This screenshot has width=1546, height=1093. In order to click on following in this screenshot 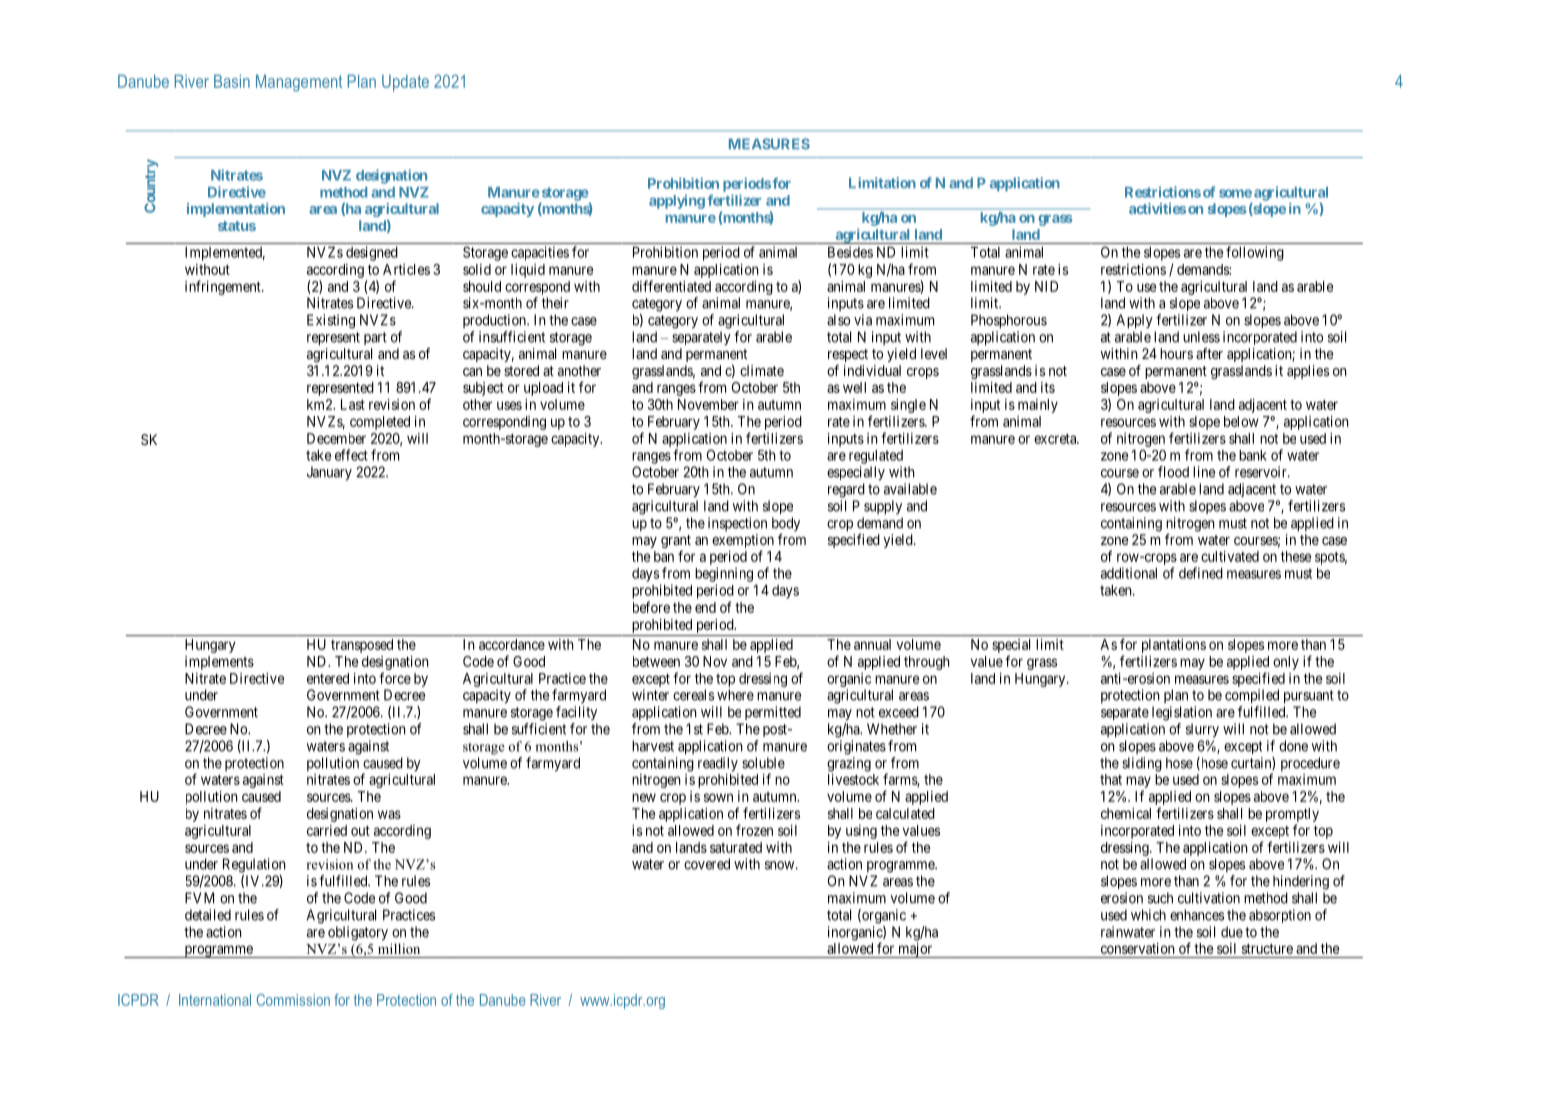, I will do `click(1255, 253)`.
